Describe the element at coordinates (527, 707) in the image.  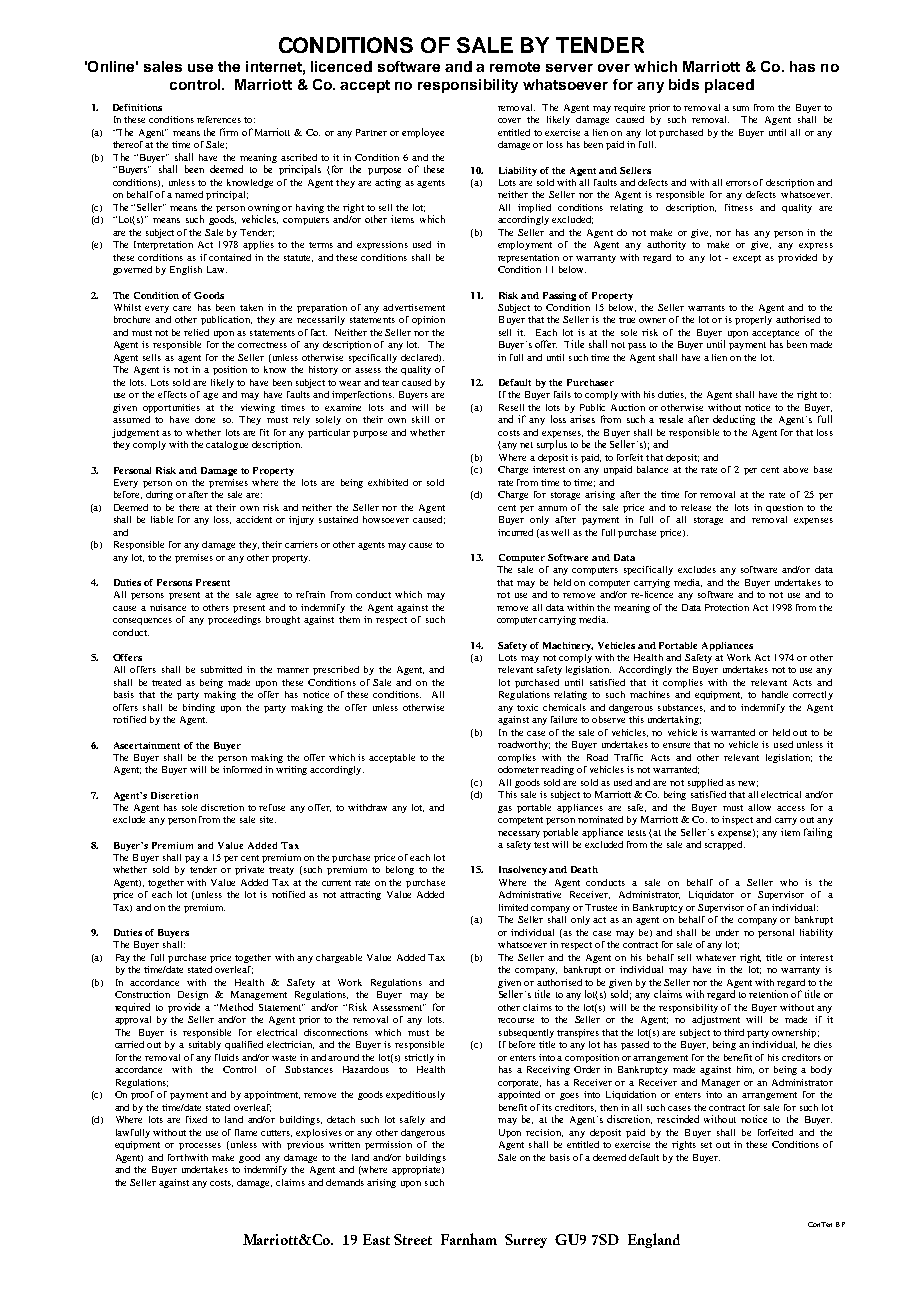
I see `toxic` at that location.
